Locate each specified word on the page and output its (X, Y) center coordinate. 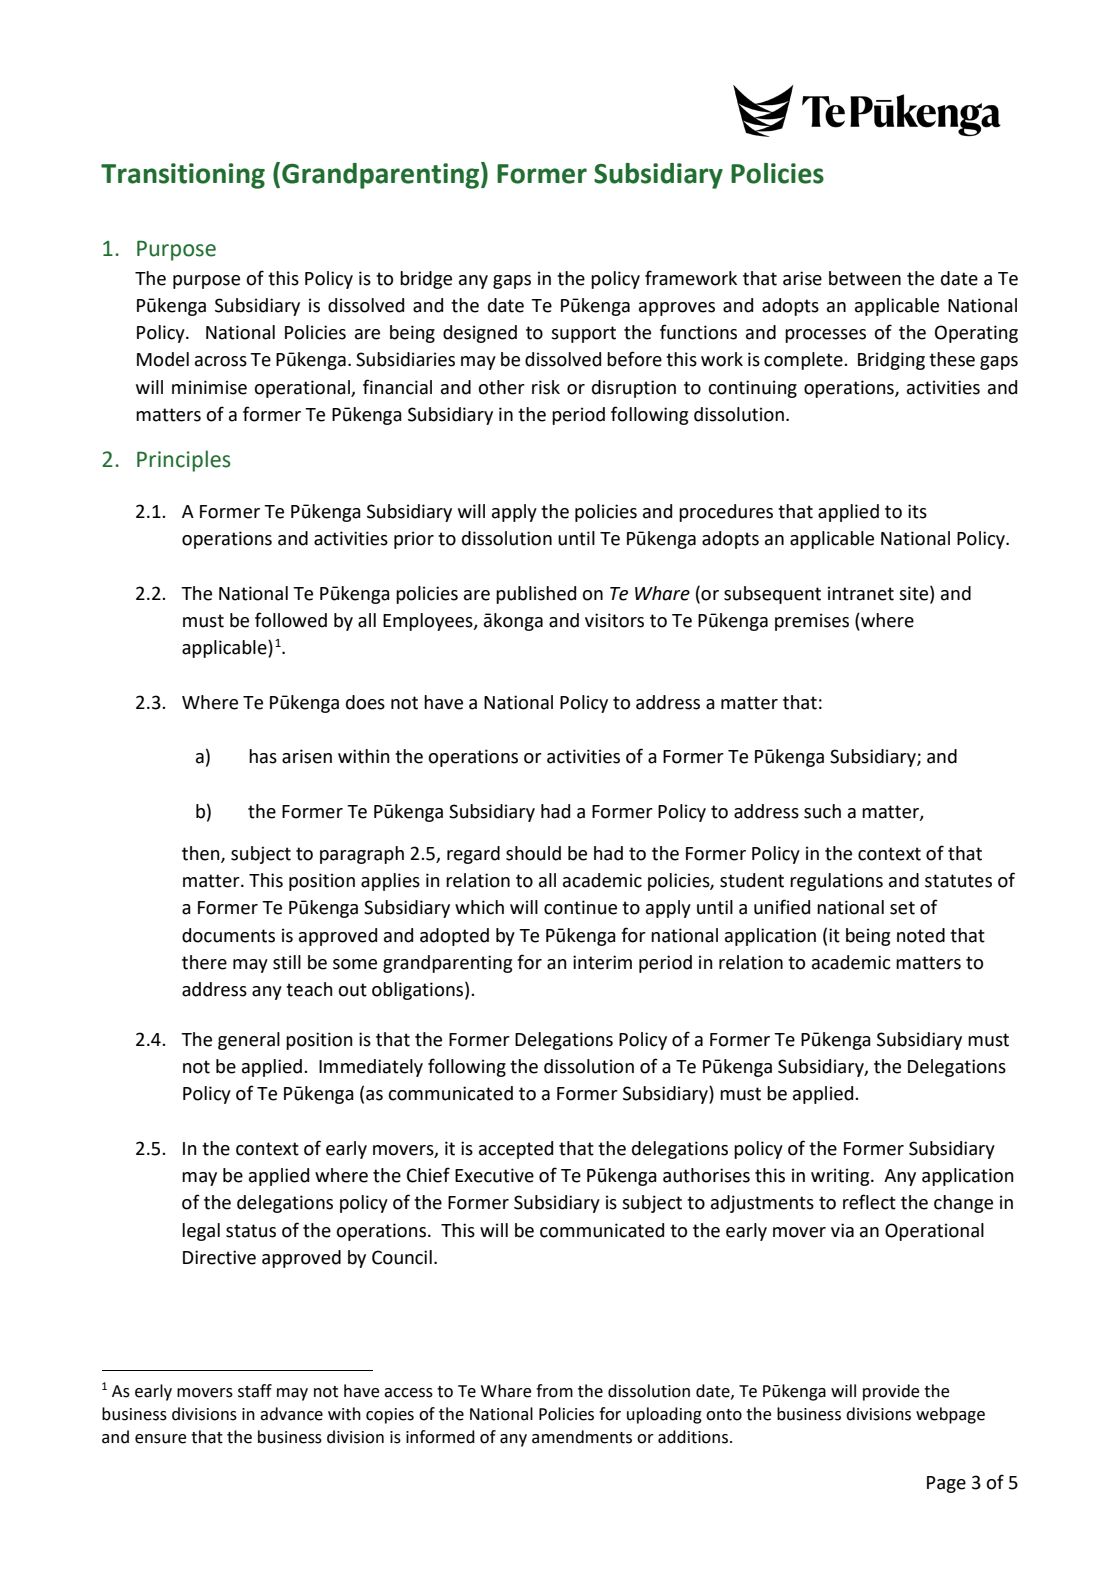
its (917, 511)
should (533, 853)
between (865, 278)
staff (255, 1391)
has (263, 756)
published (536, 595)
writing (841, 1177)
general (249, 1041)
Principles (184, 461)
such (822, 811)
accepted (516, 1150)
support (583, 334)
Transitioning (183, 176)
